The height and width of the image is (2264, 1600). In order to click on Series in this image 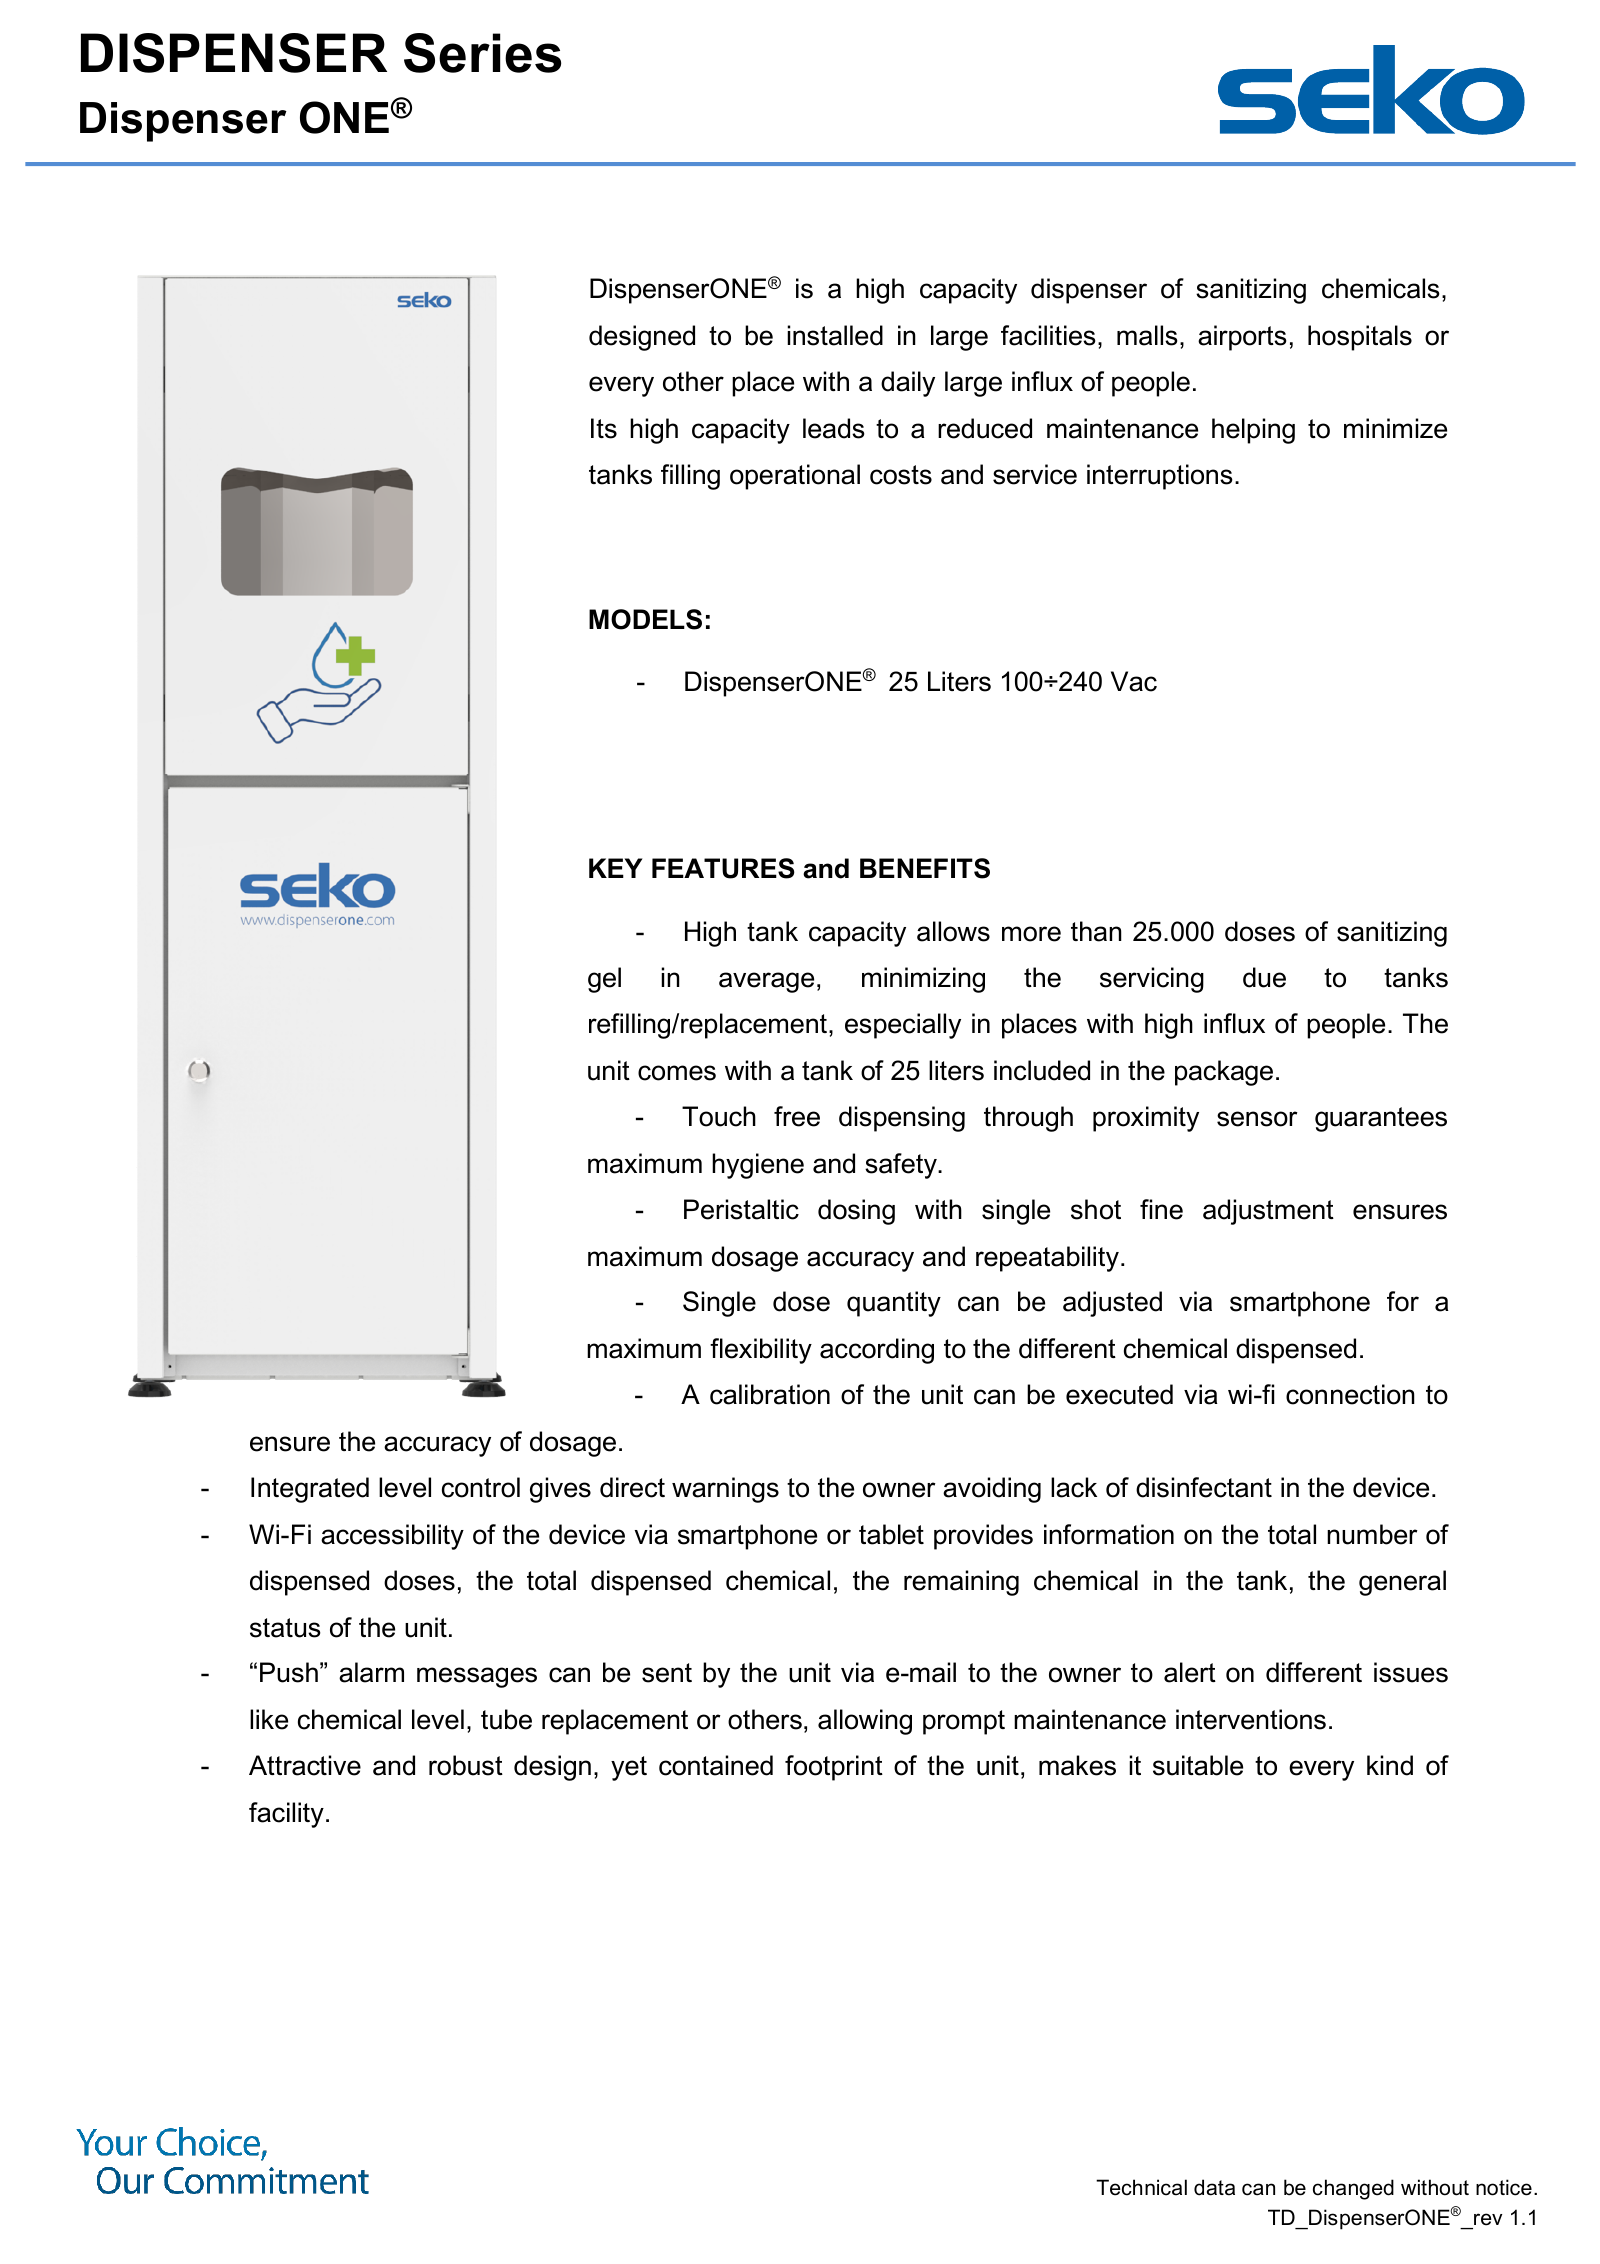, I will do `click(482, 53)`.
